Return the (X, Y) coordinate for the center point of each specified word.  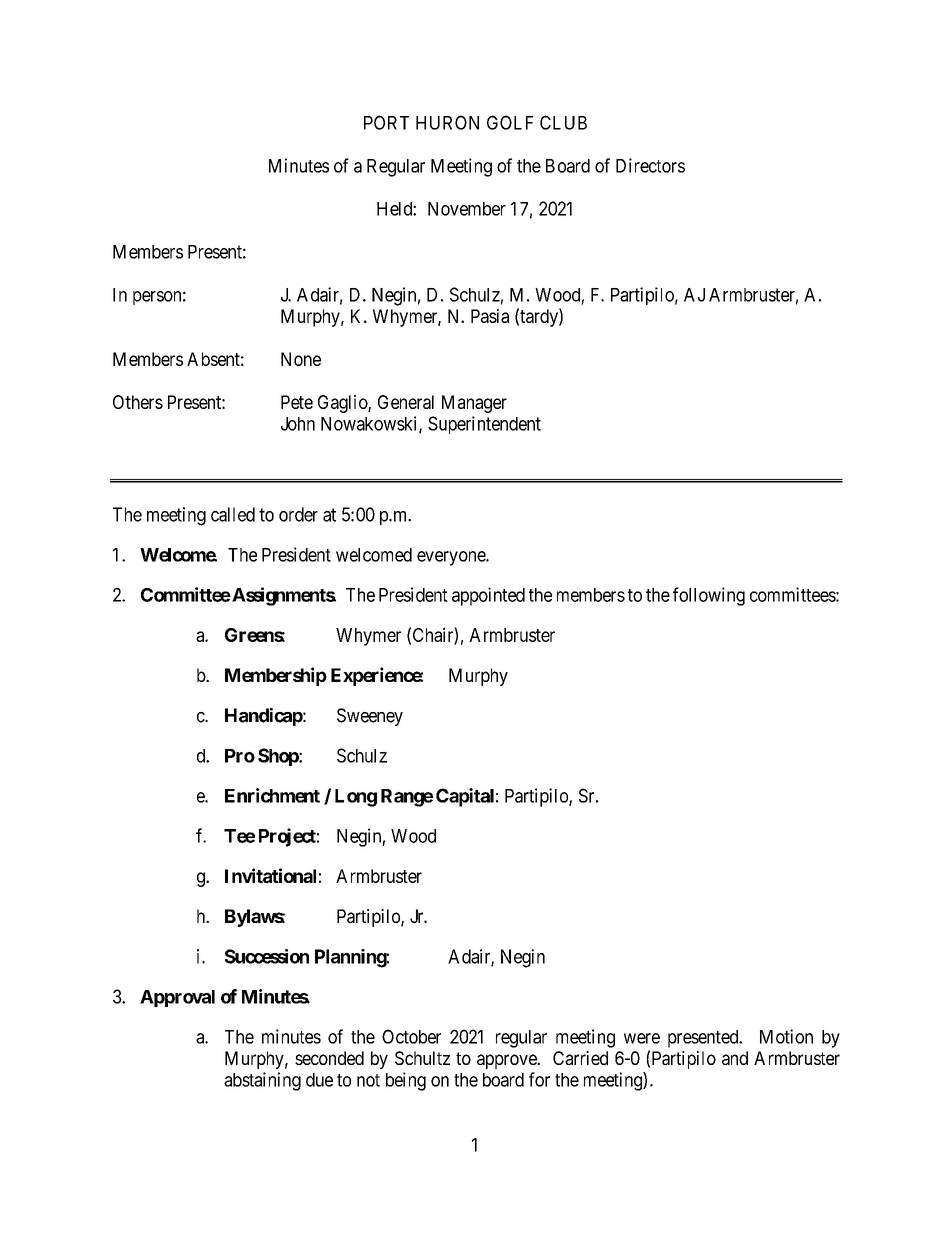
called (233, 514)
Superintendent (484, 425)
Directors (650, 165)
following (709, 596)
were (642, 1038)
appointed (488, 596)
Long (356, 798)
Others (138, 402)
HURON (447, 122)
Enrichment (272, 795)
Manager (474, 404)
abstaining (262, 1081)
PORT (386, 122)
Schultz (422, 1058)
